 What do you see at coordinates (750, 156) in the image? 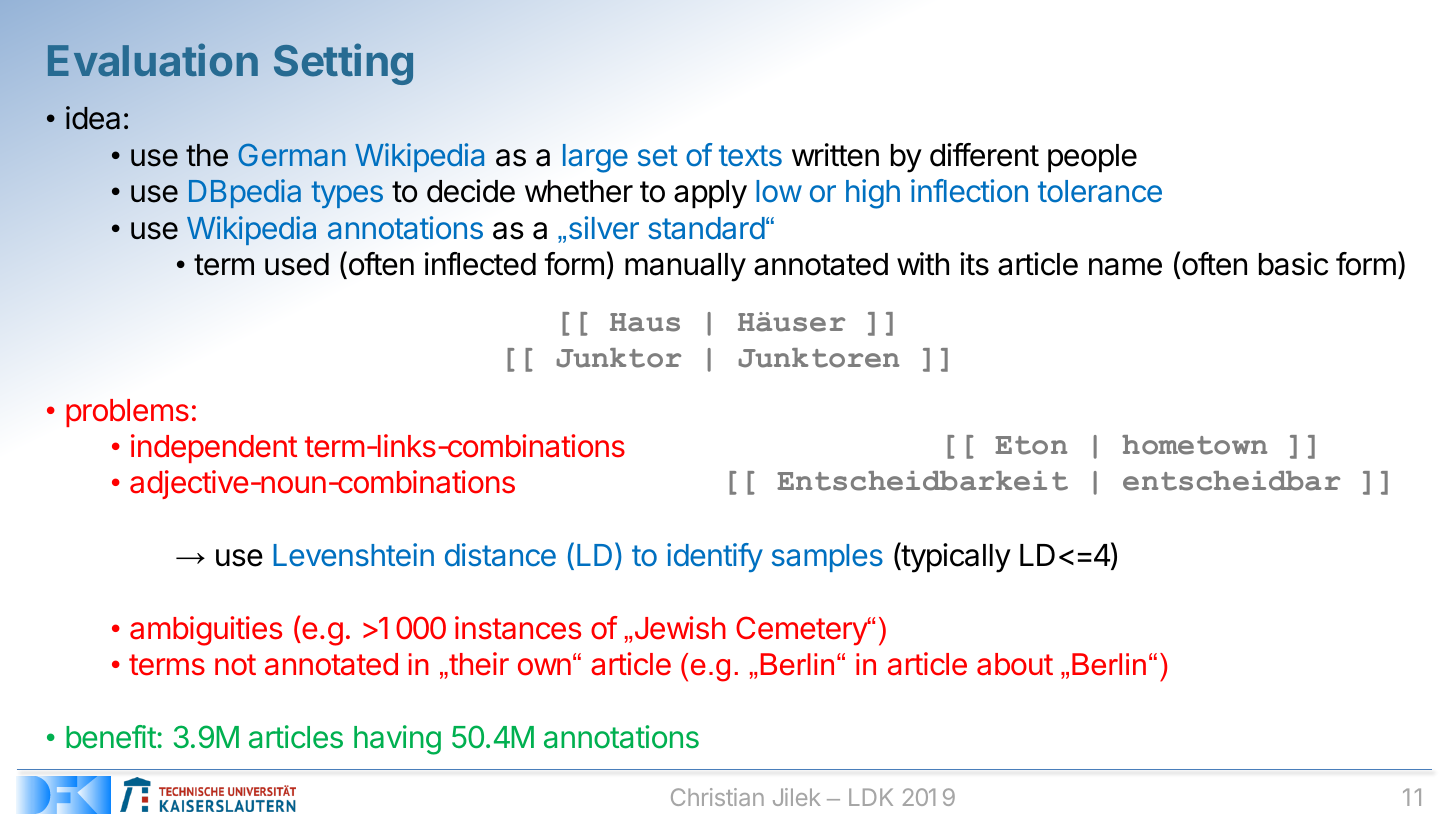
I see `texts` at bounding box center [750, 156].
